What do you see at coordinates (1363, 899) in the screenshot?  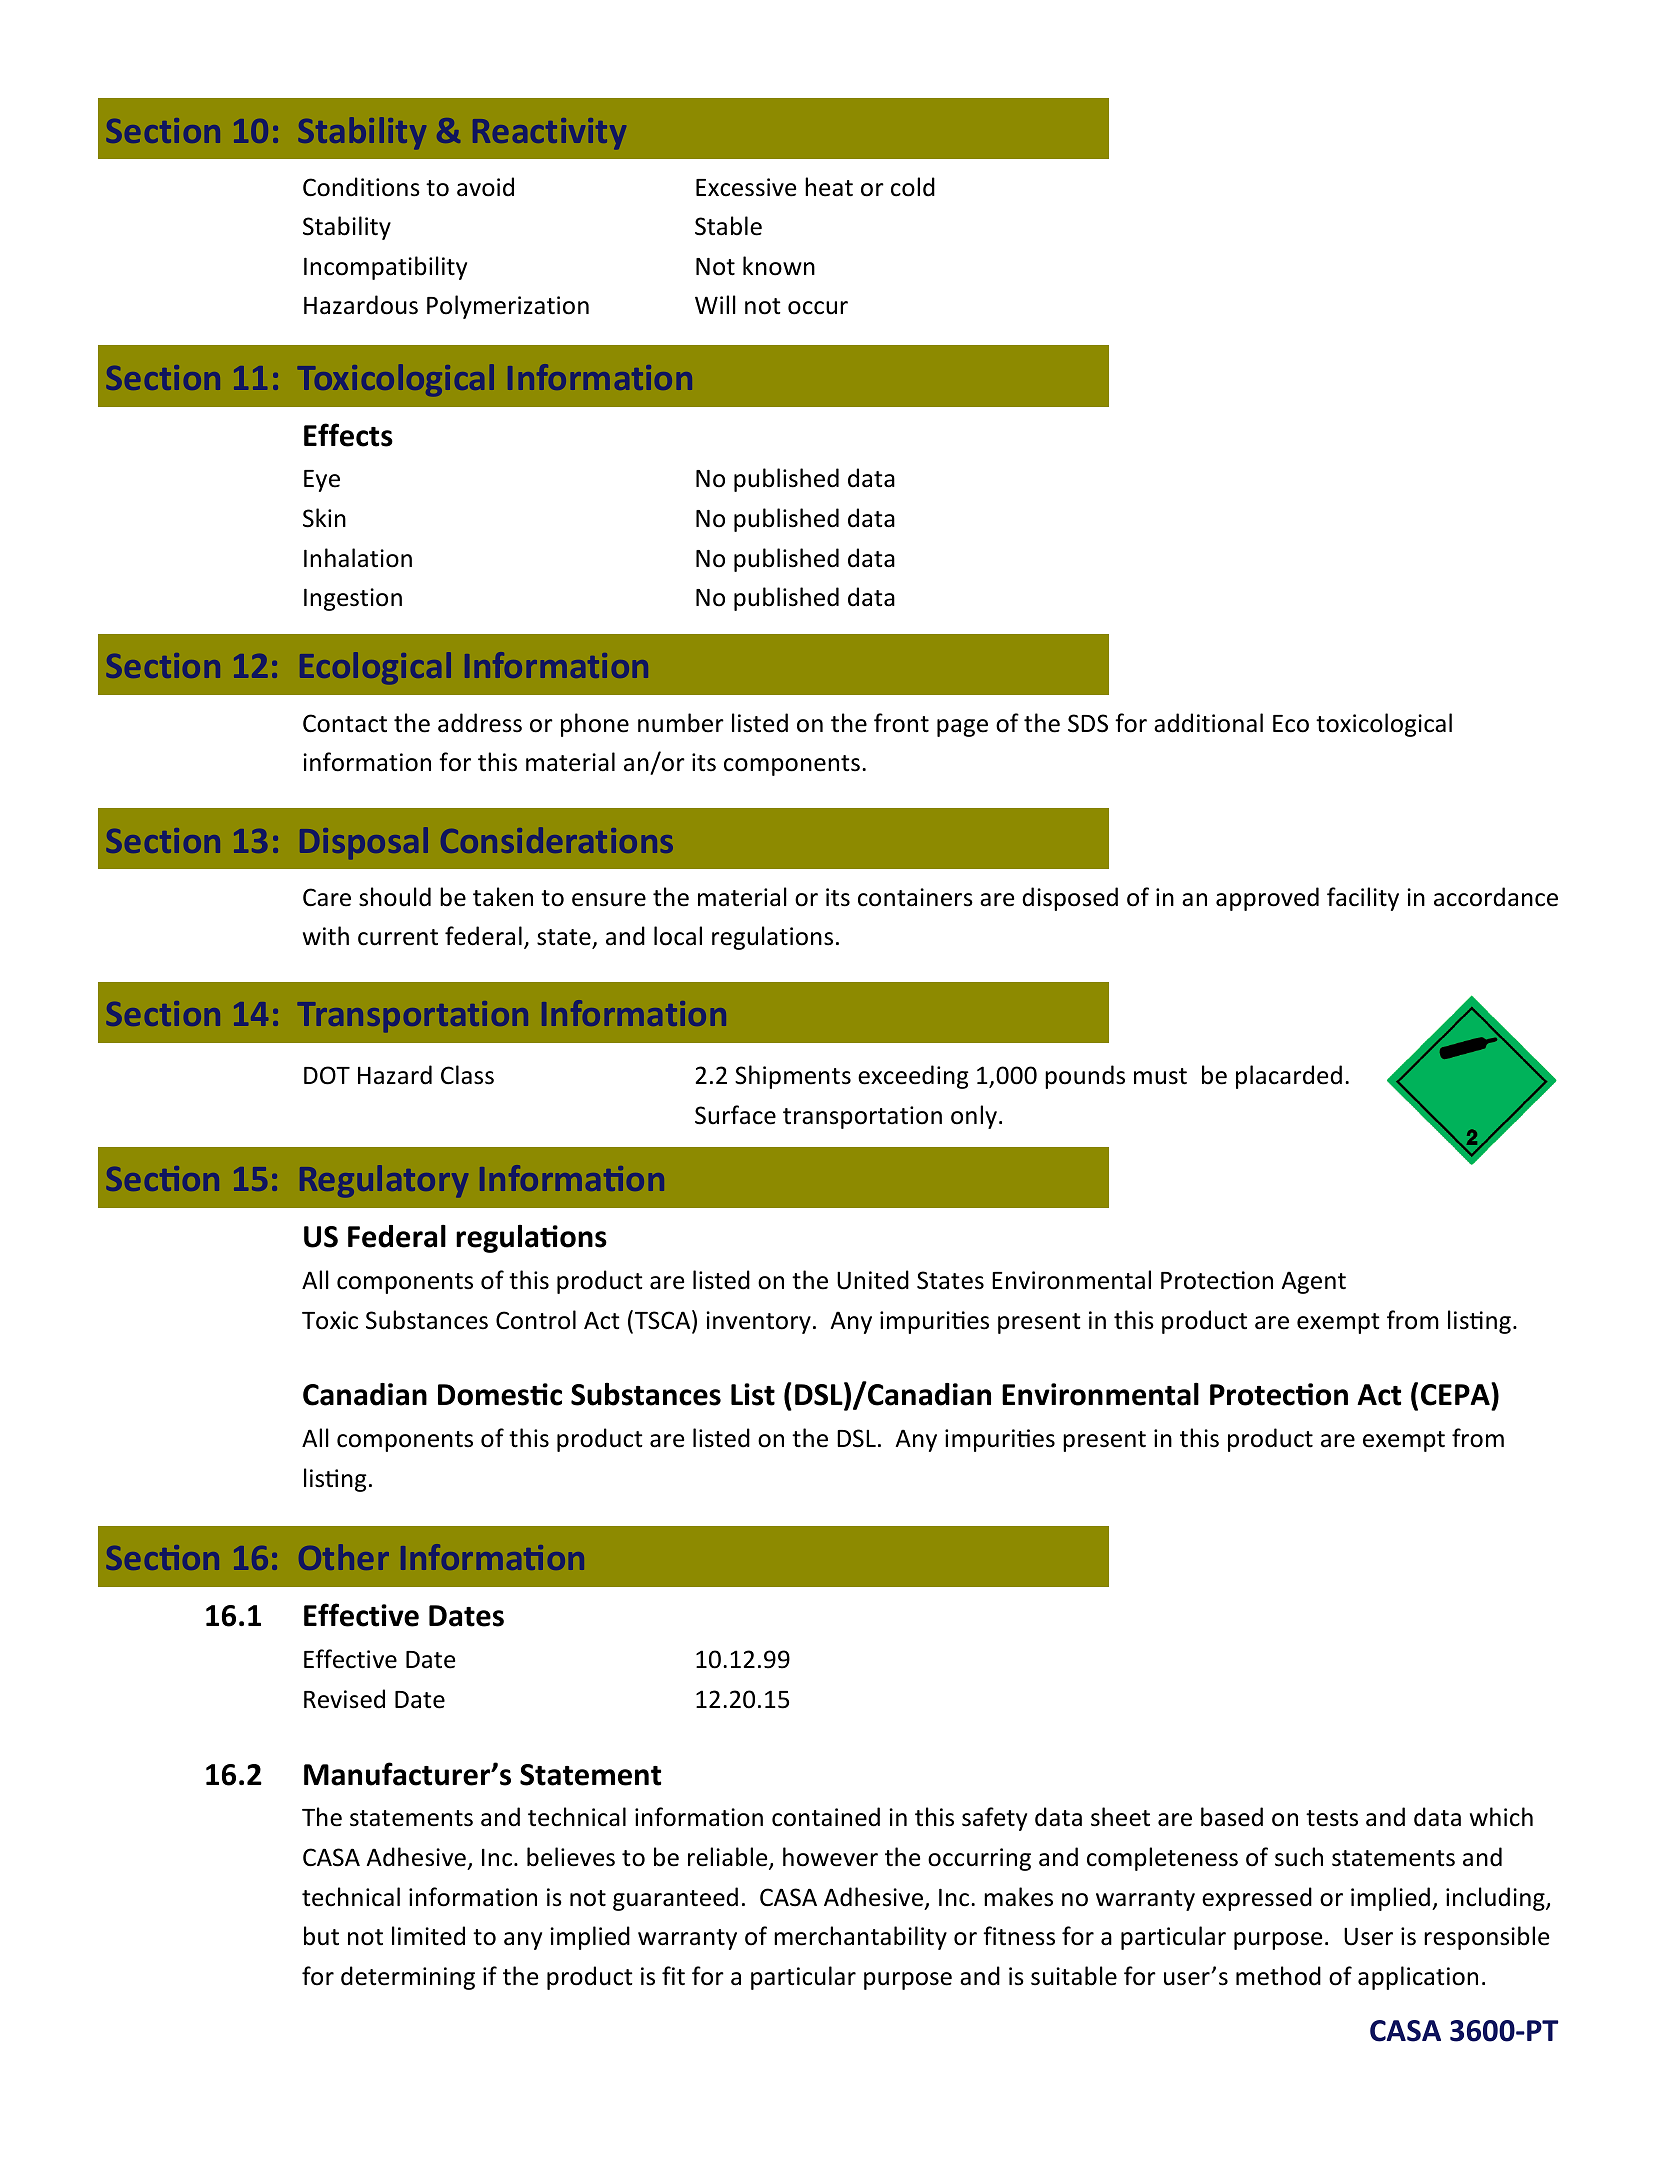 I see `facility` at bounding box center [1363, 899].
